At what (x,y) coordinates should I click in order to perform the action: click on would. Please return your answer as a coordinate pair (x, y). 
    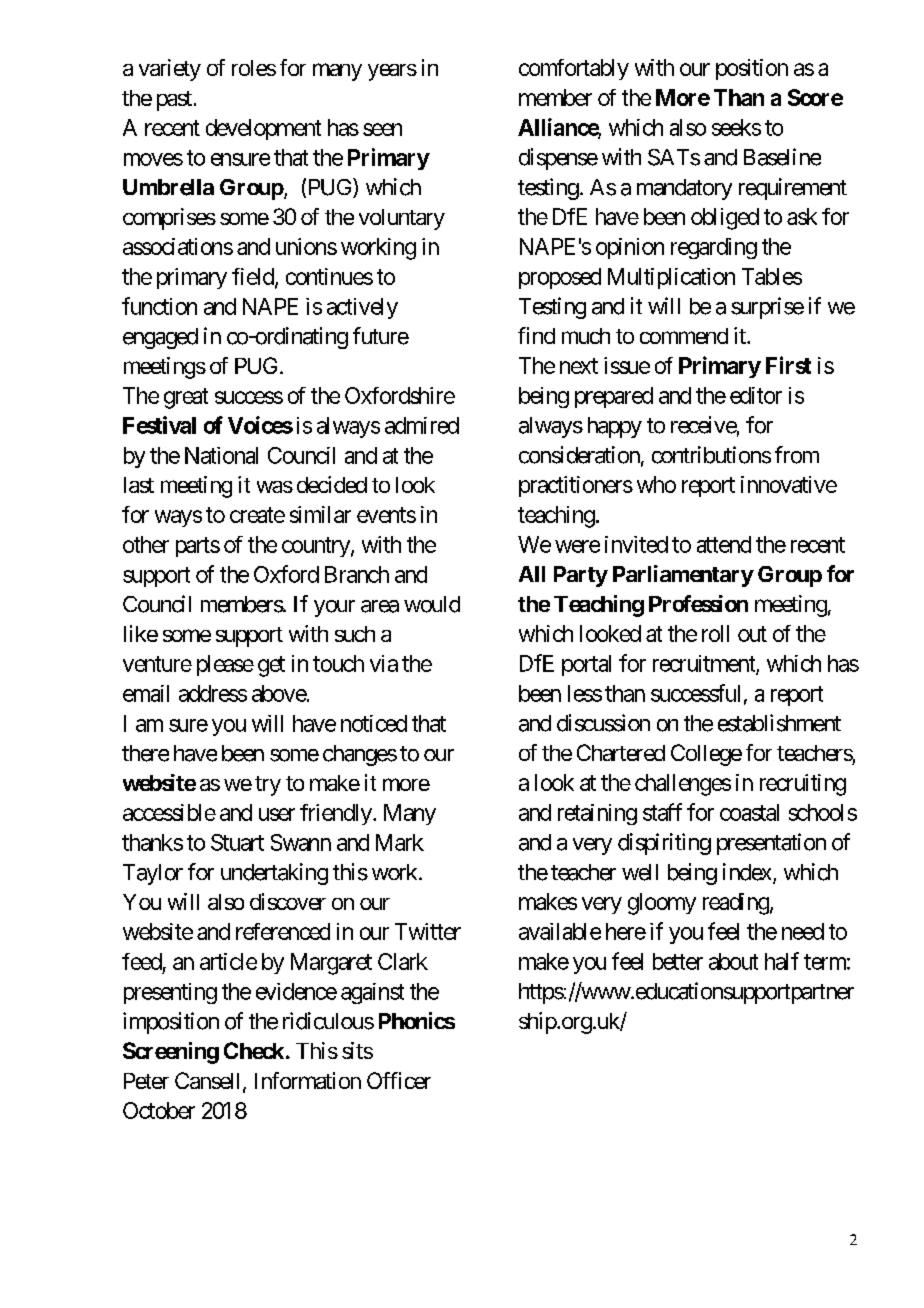
    Looking at the image, I should click on (432, 604).
